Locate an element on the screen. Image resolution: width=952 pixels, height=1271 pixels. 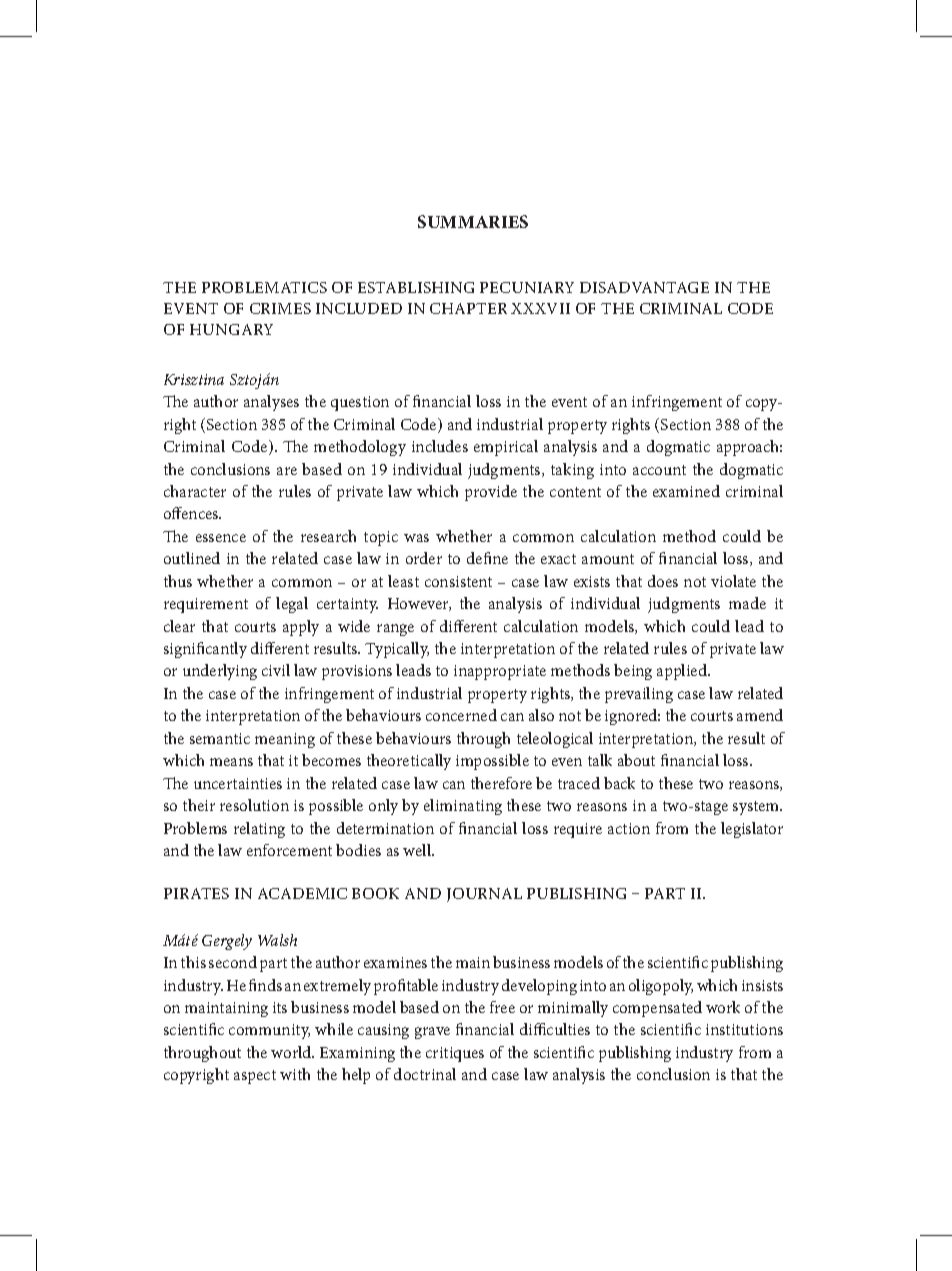
inappropriate is located at coordinates (500, 672).
